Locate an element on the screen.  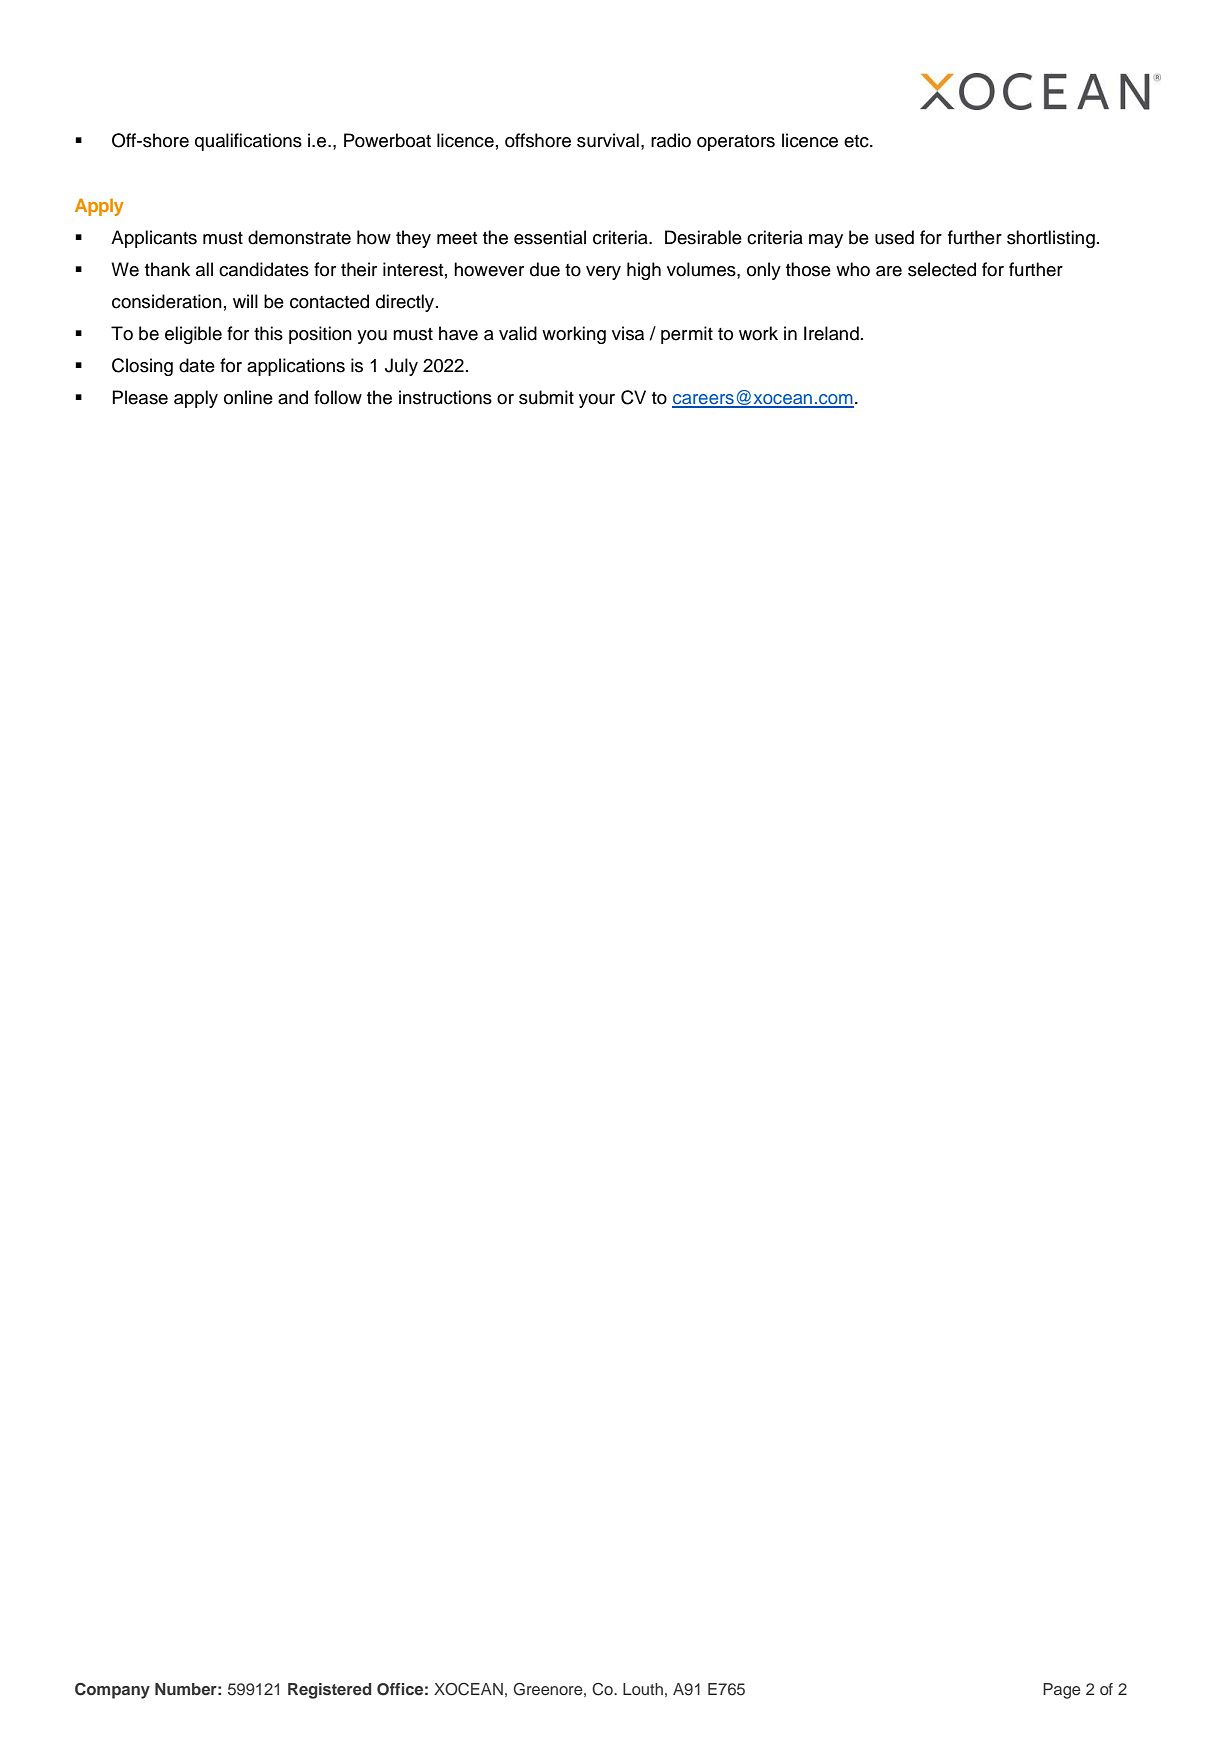
Ireland is located at coordinates (831, 333).
